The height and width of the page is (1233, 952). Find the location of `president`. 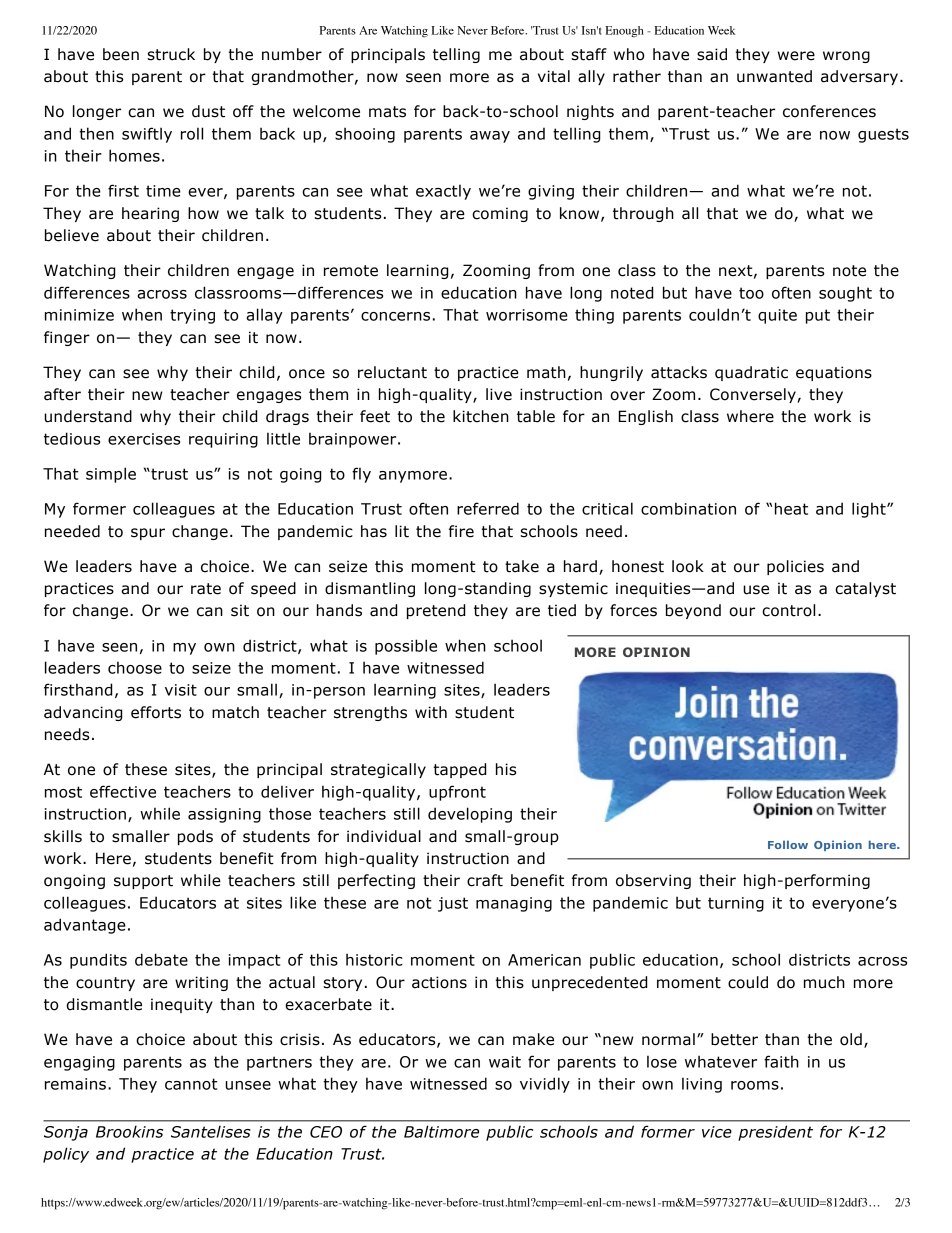

president is located at coordinates (775, 1133).
